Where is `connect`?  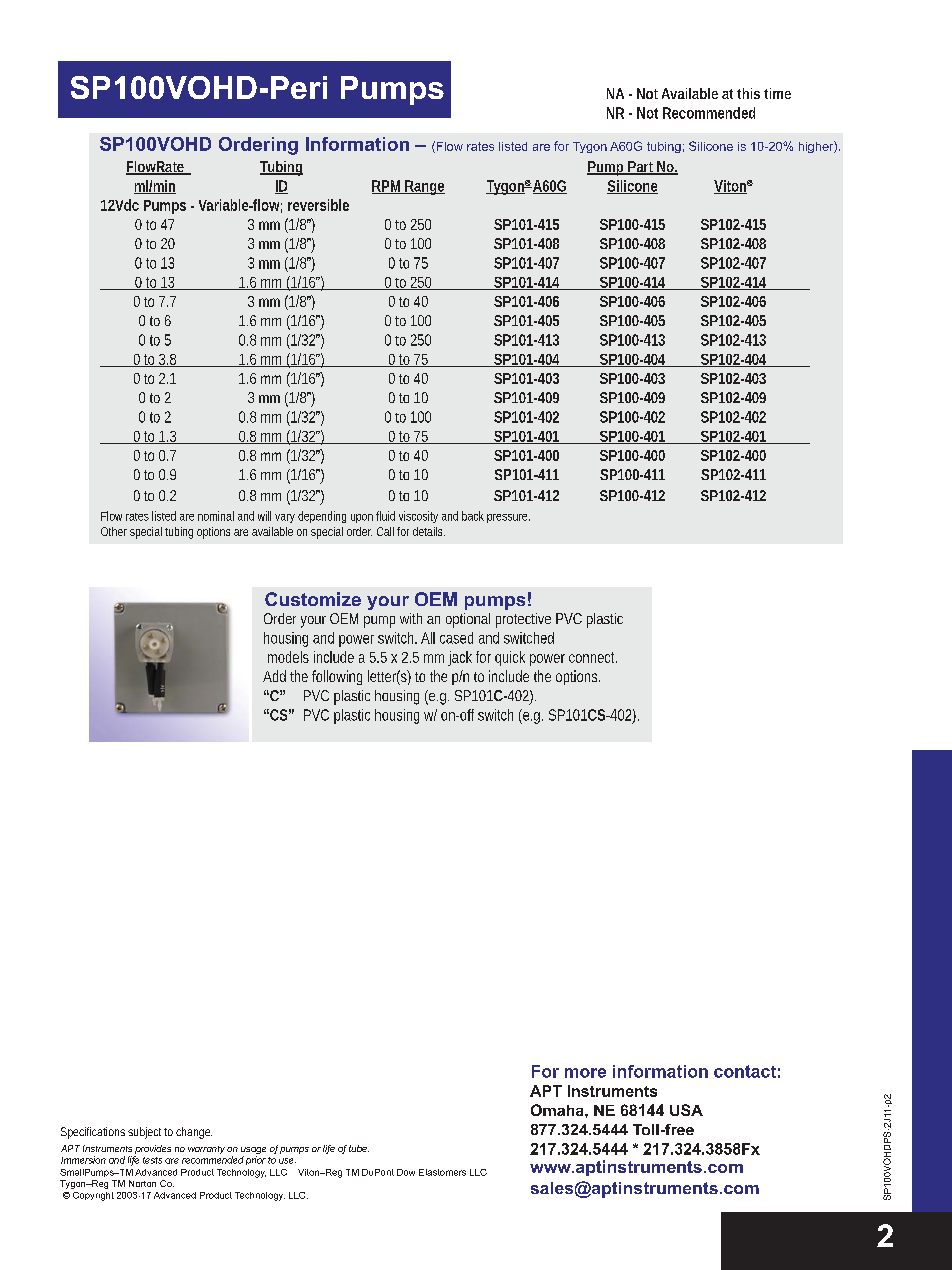 connect is located at coordinates (593, 657).
